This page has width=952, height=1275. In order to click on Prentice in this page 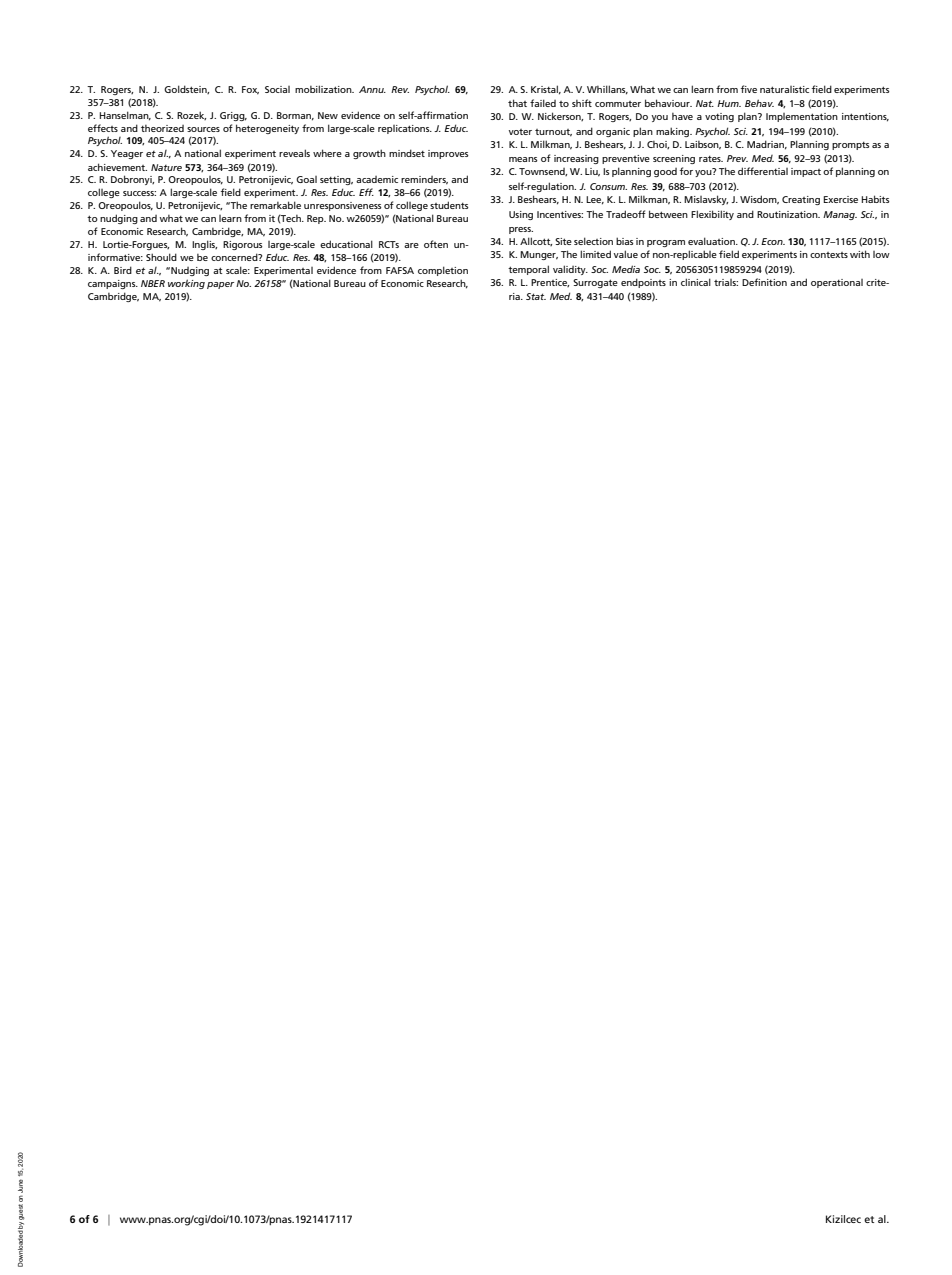, I will do `click(550, 283)`.
